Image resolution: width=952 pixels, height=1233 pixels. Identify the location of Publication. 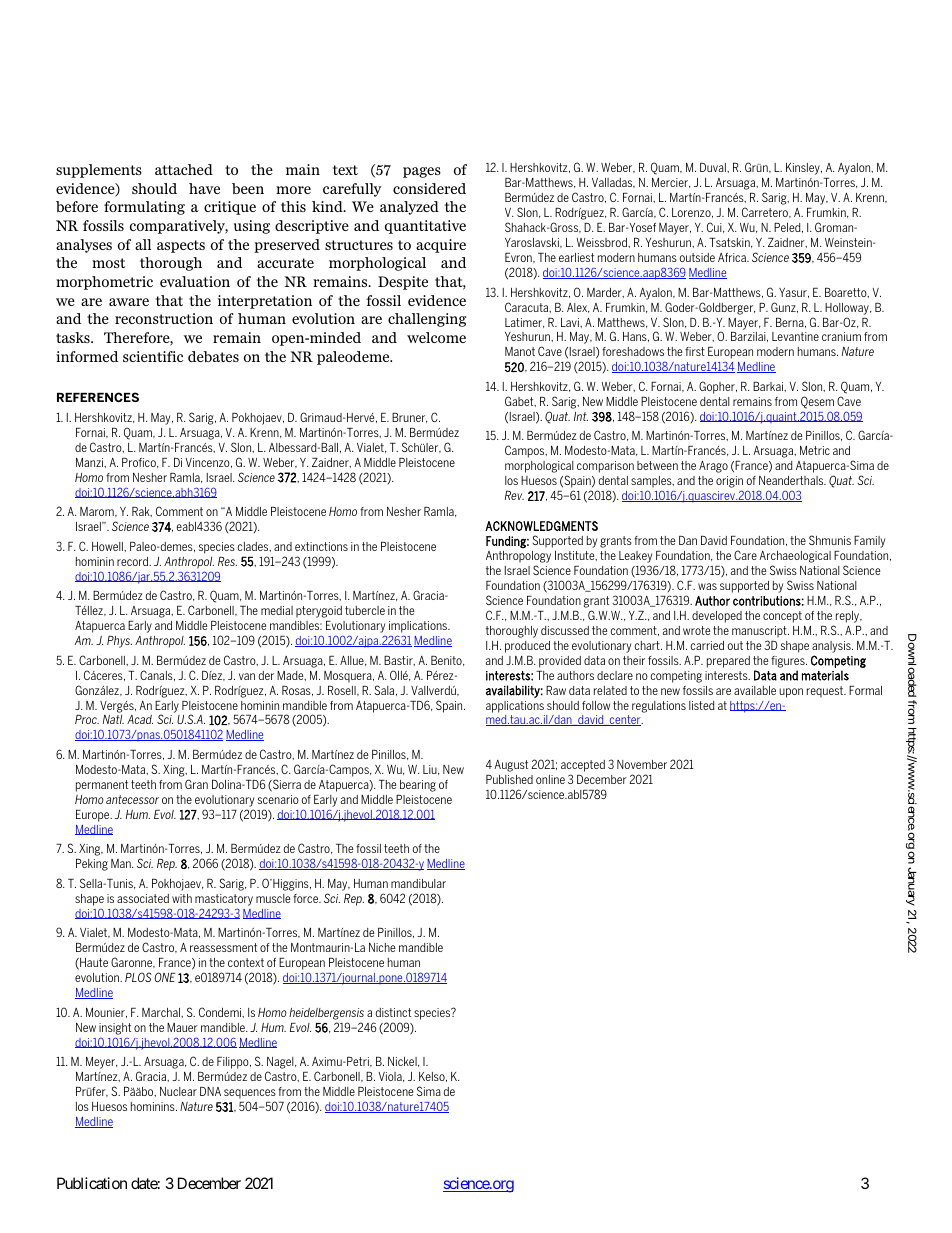
(92, 1183).
